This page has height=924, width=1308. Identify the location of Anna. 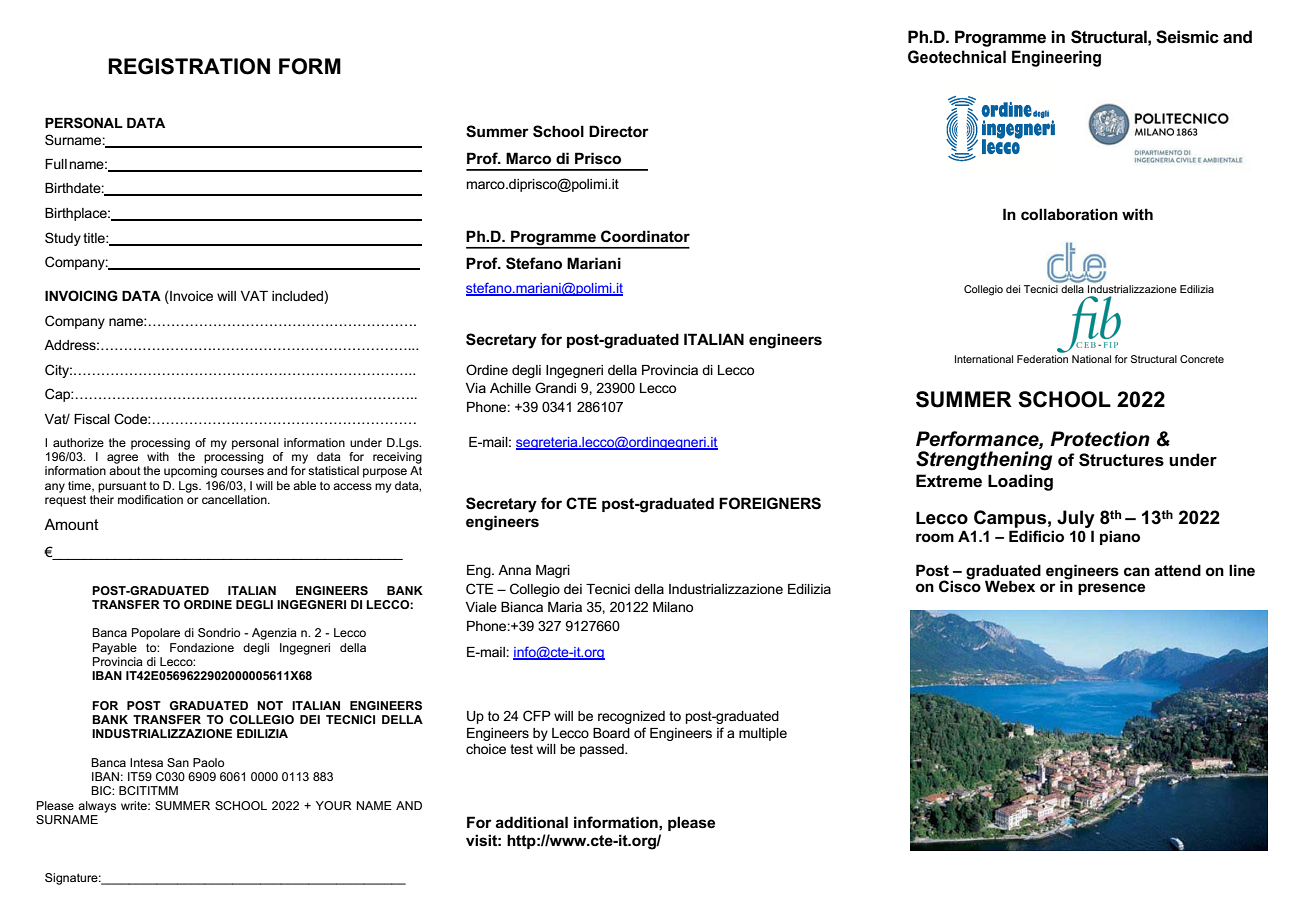
(514, 570).
